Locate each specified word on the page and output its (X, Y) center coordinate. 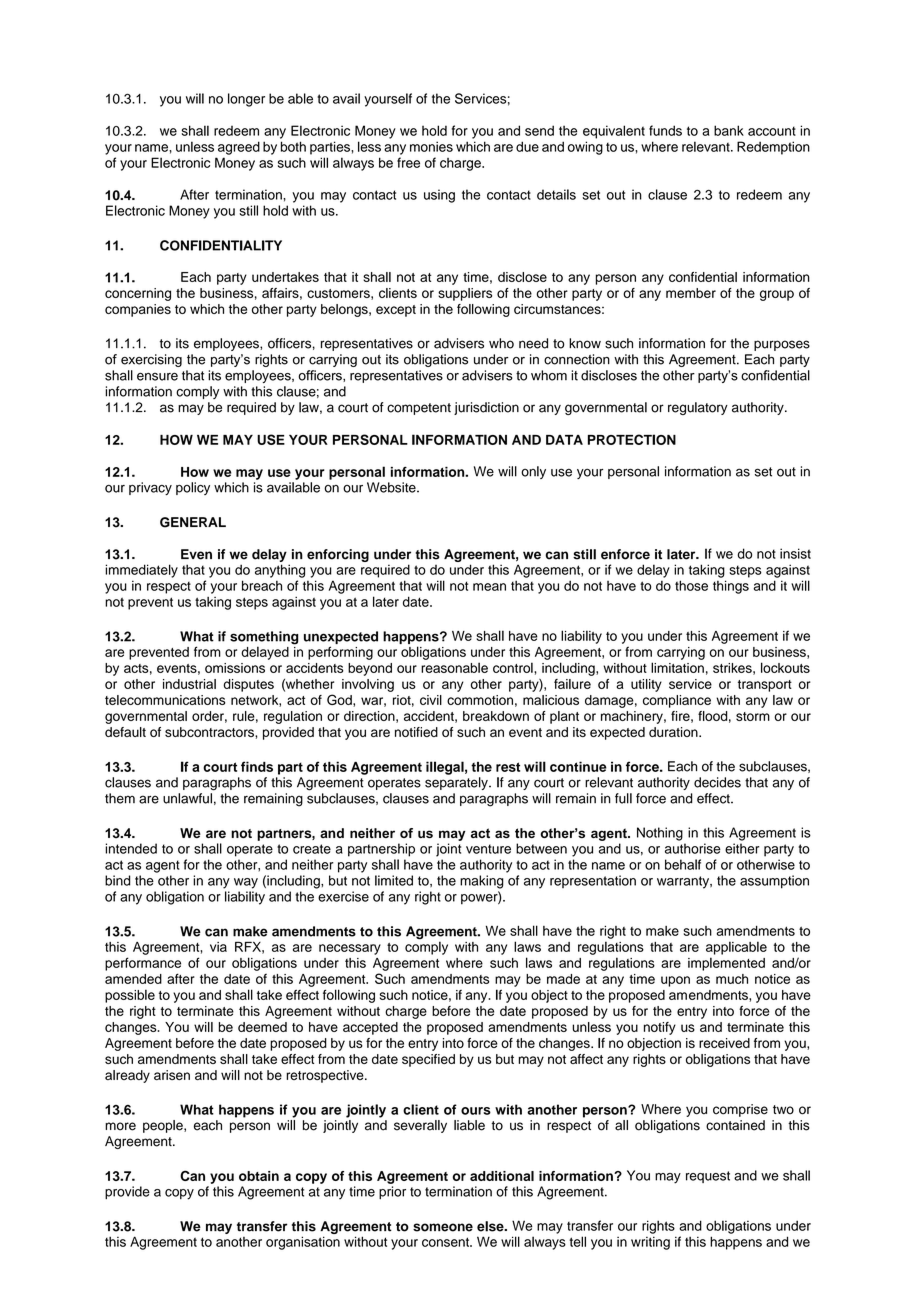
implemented (726, 964)
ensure (157, 376)
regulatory (698, 408)
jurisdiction (486, 408)
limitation (677, 667)
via (218, 947)
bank (729, 130)
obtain (259, 1176)
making (482, 882)
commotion (480, 700)
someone (443, 1227)
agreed (239, 148)
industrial (189, 684)
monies (431, 146)
